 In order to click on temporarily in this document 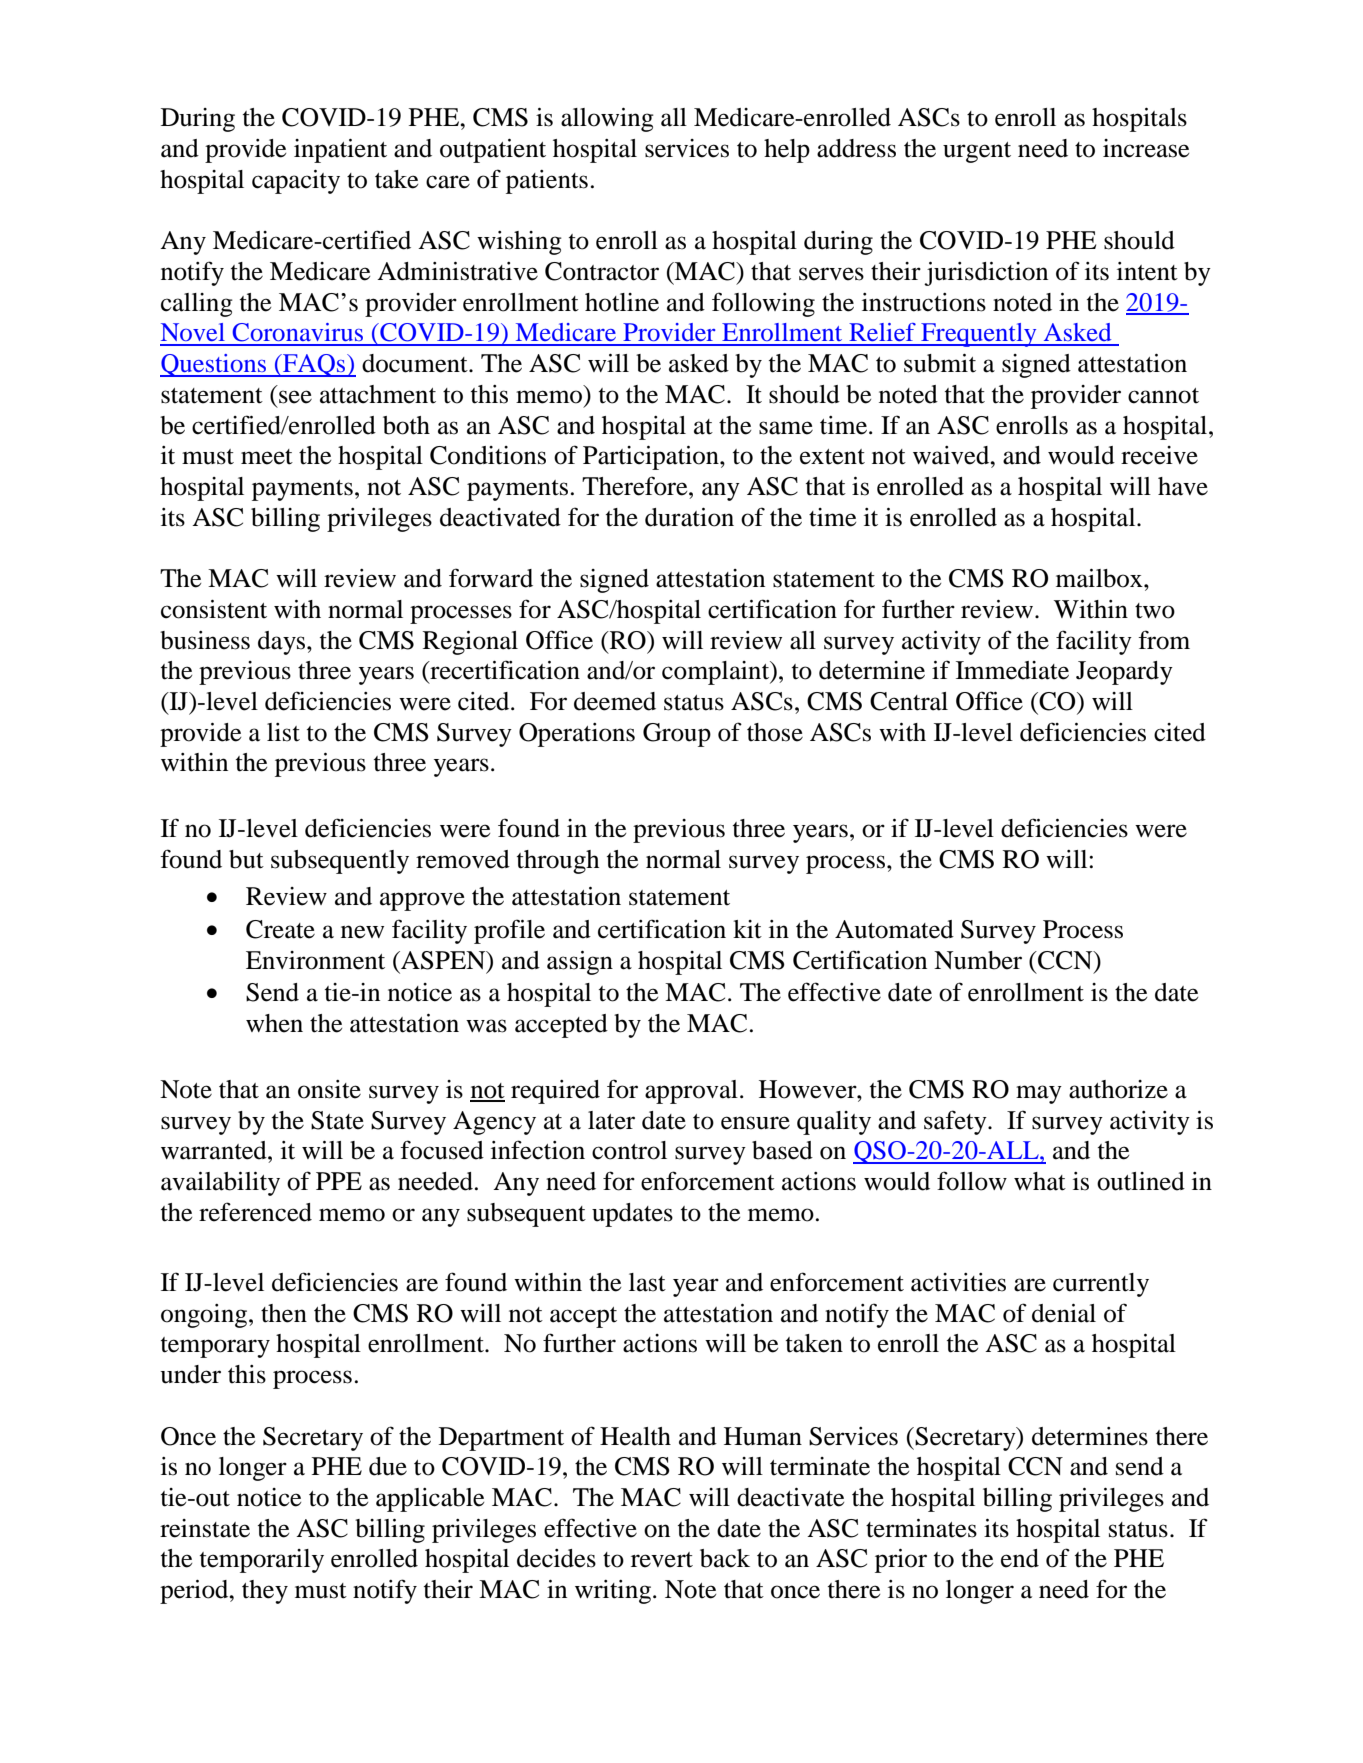, I will do `click(262, 1561)`.
